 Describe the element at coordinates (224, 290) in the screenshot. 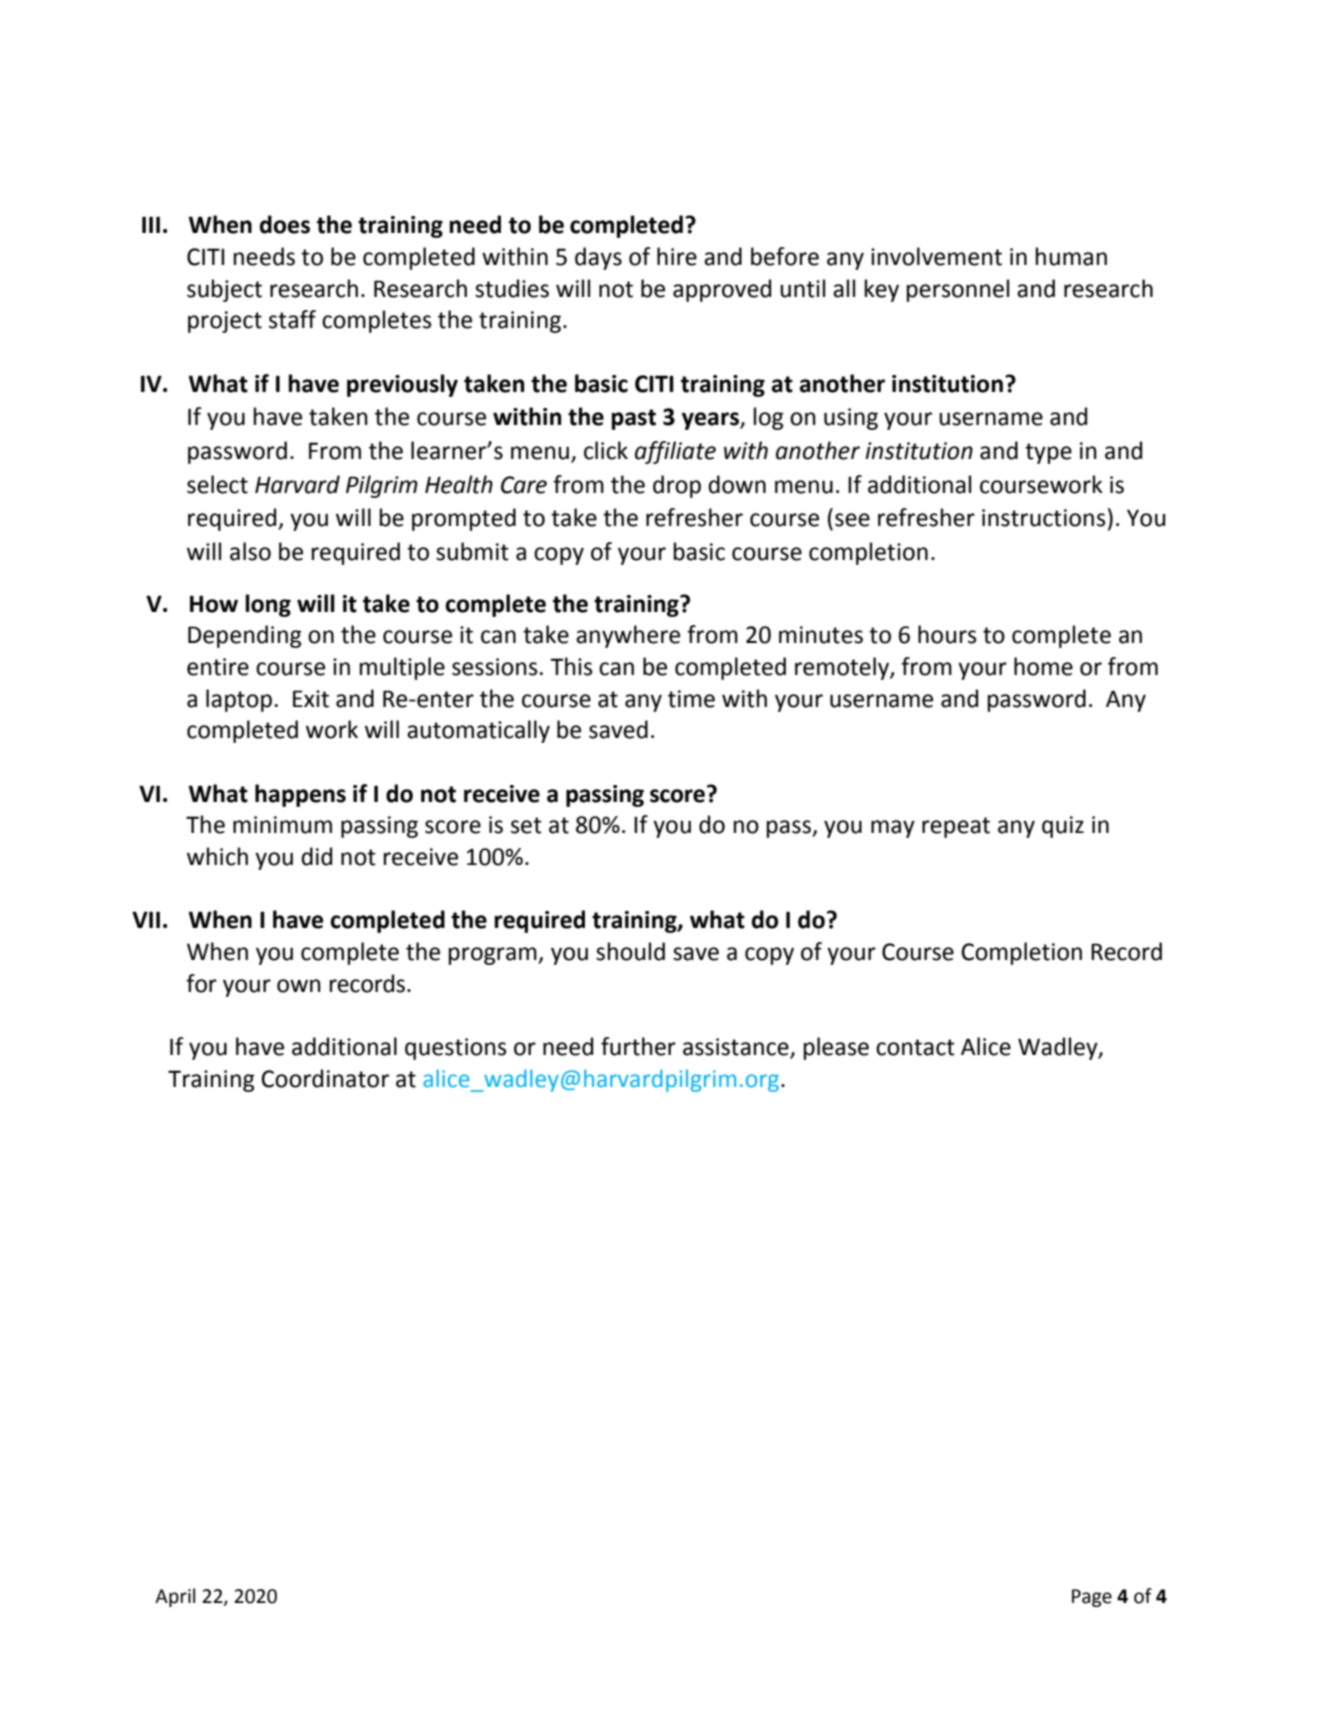

I see `subject` at that location.
